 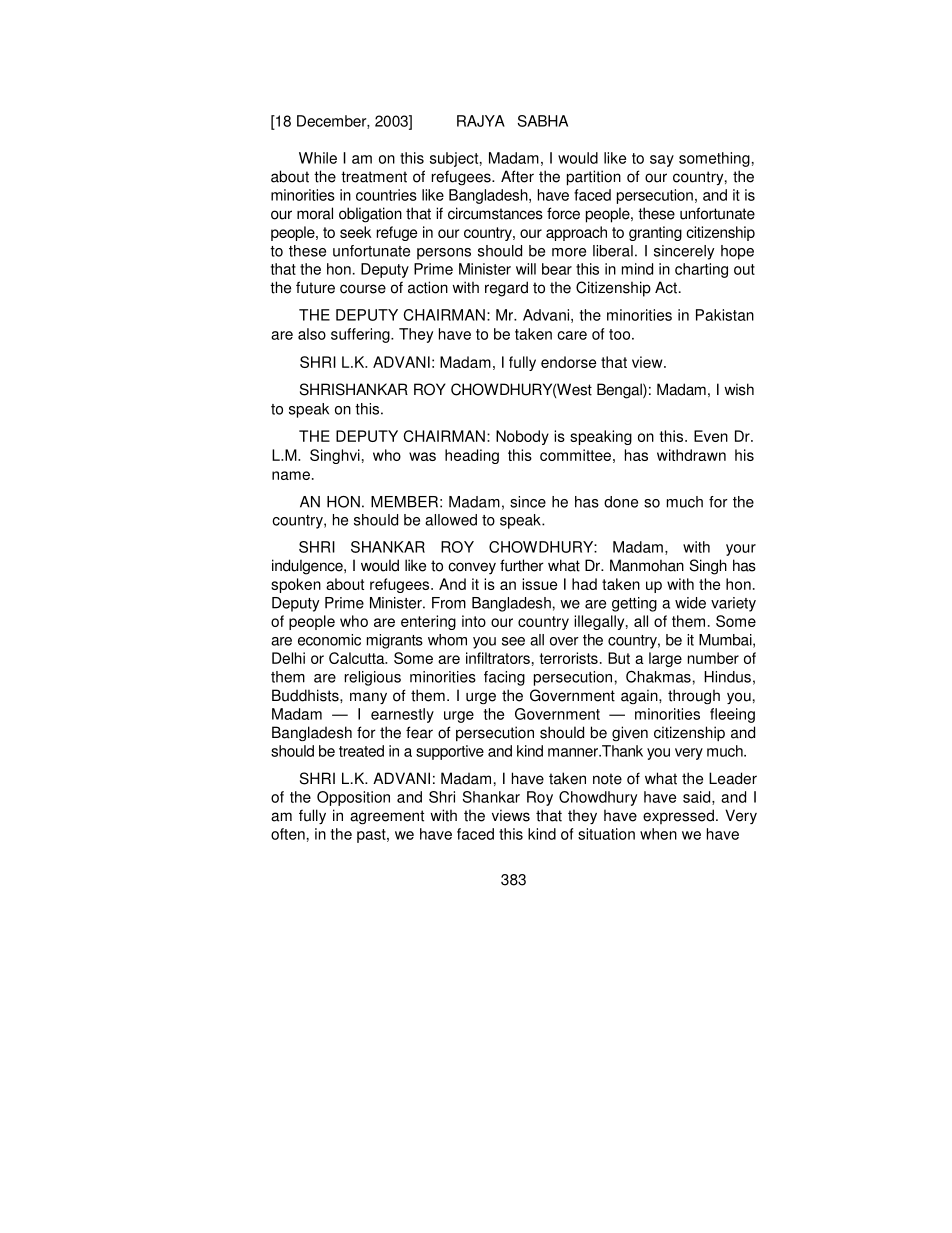 I want to click on Even, so click(x=711, y=436).
